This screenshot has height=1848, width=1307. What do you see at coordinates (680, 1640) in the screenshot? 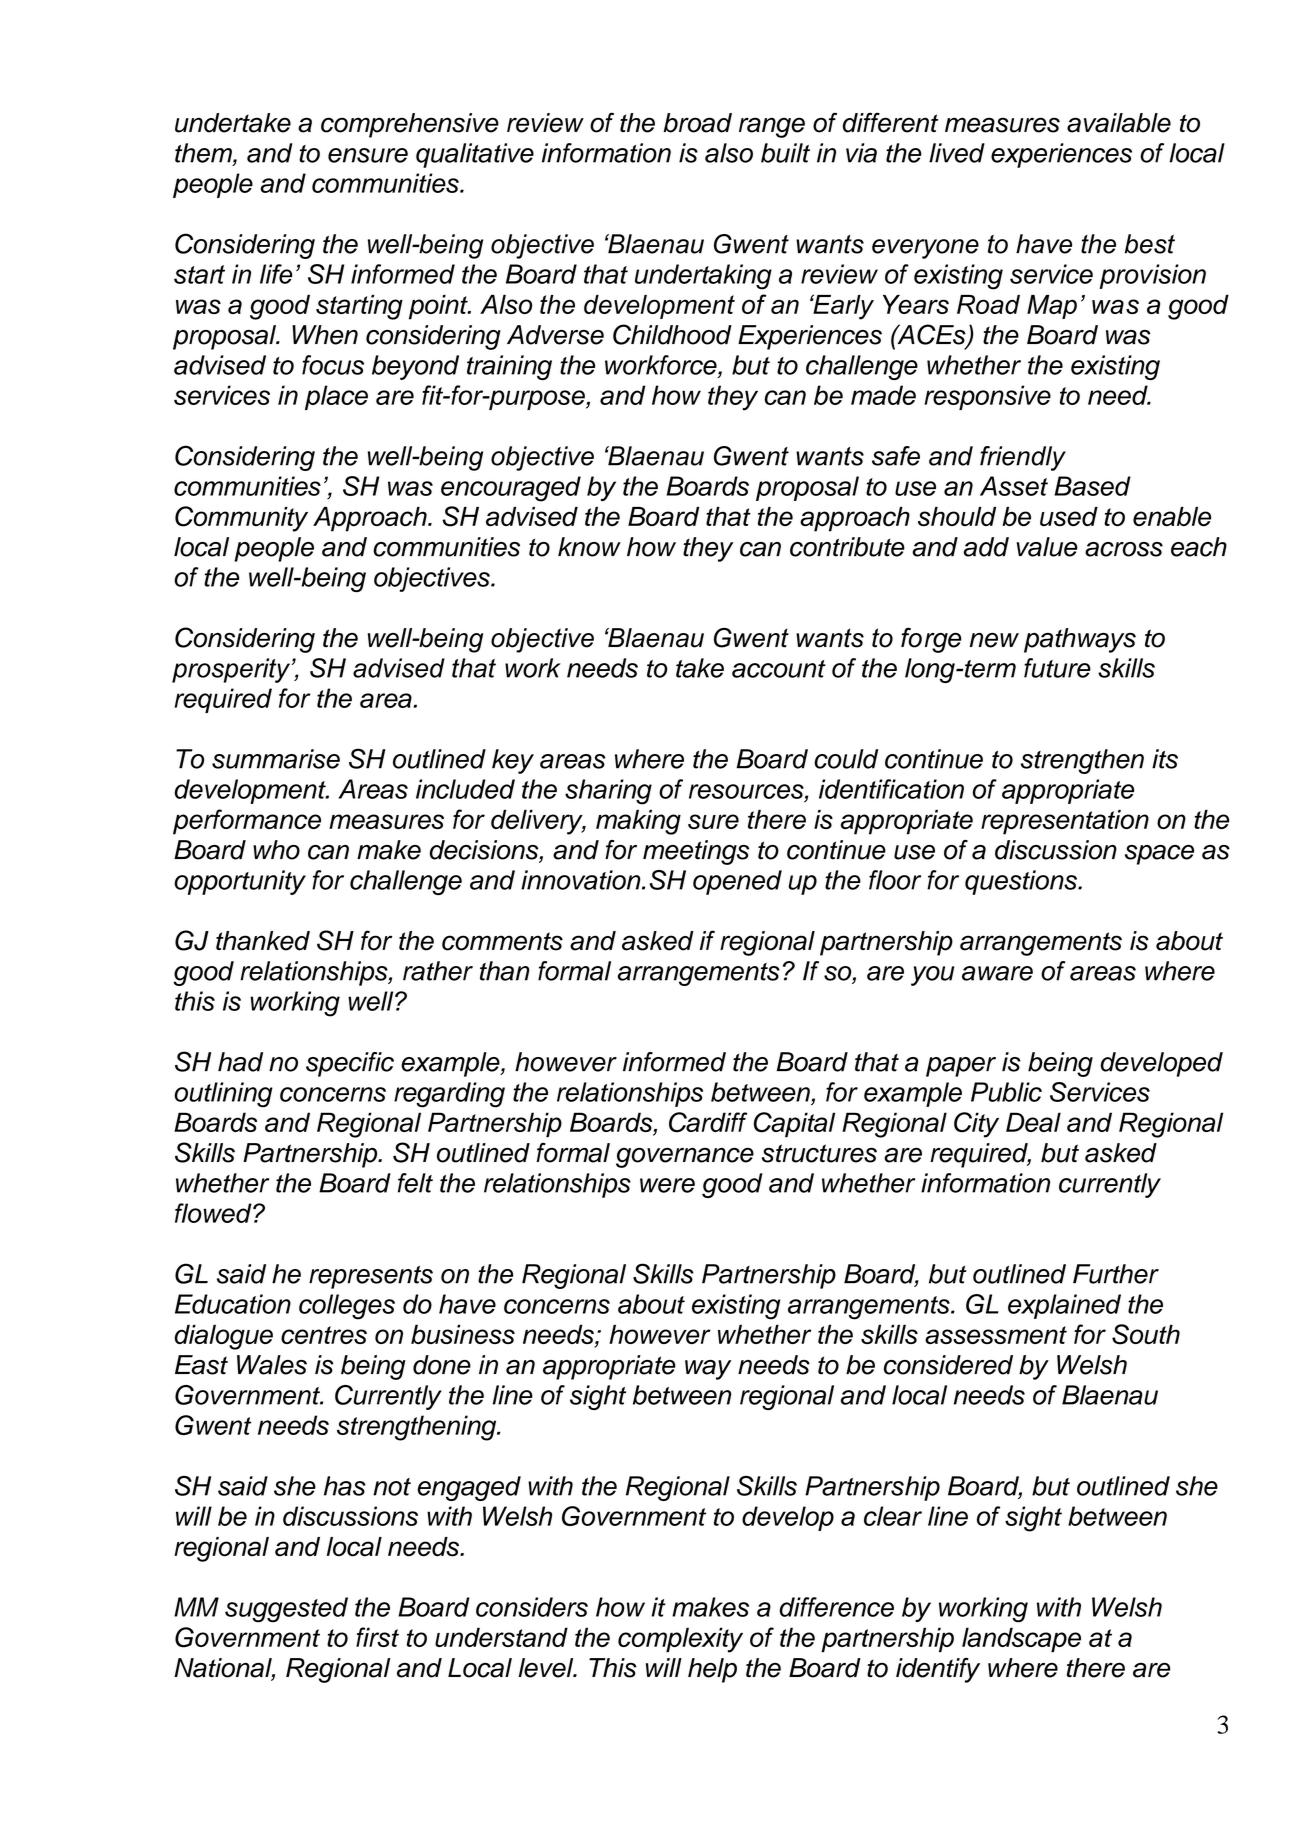
I see `complexity` at bounding box center [680, 1640].
